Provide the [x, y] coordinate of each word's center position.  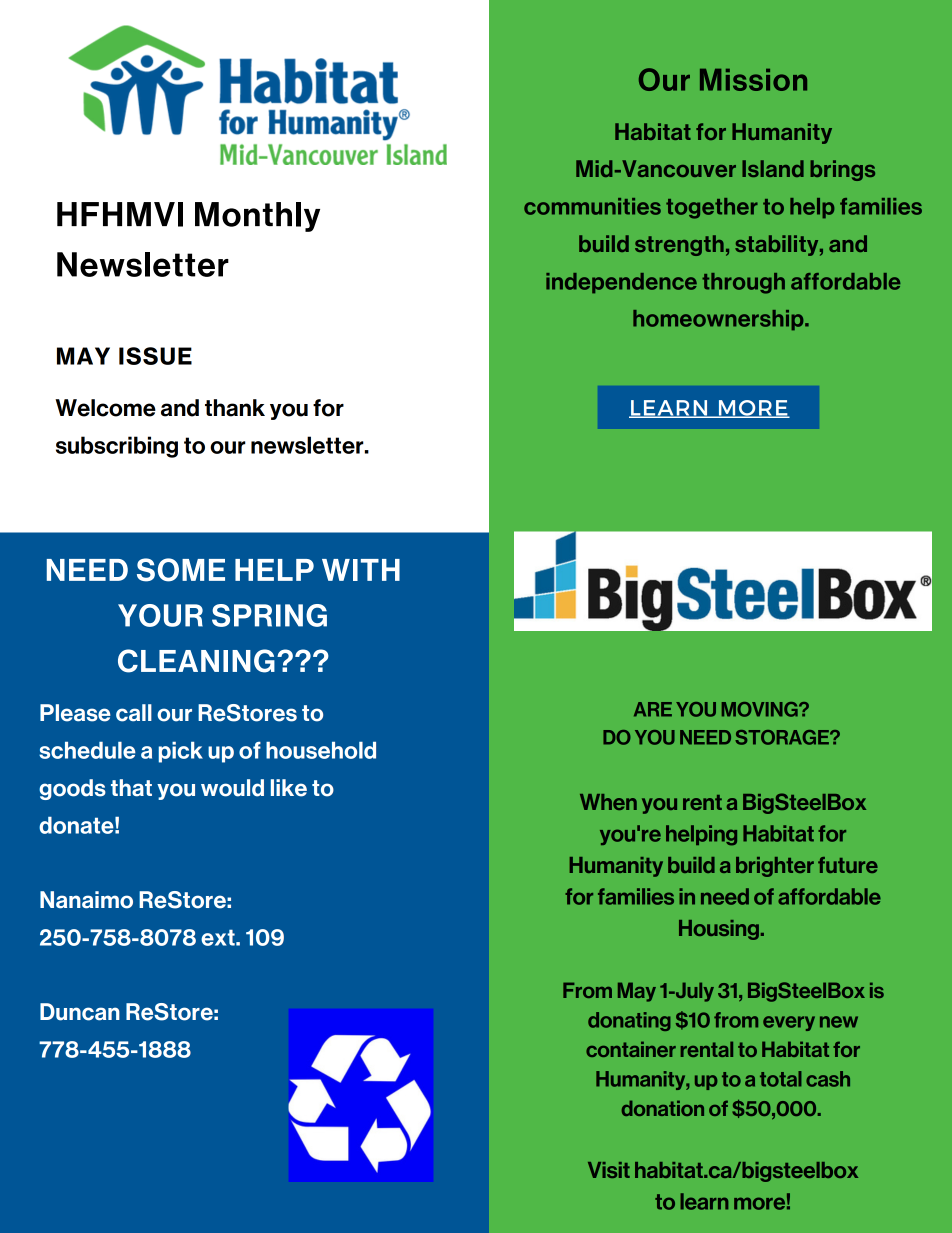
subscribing [117, 447]
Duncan [80, 1012]
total [781, 1079]
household [321, 750]
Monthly [257, 217]
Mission [753, 80]
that [131, 788]
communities [592, 206]
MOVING [761, 709]
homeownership [719, 320]
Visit [609, 1170]
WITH [361, 570]
